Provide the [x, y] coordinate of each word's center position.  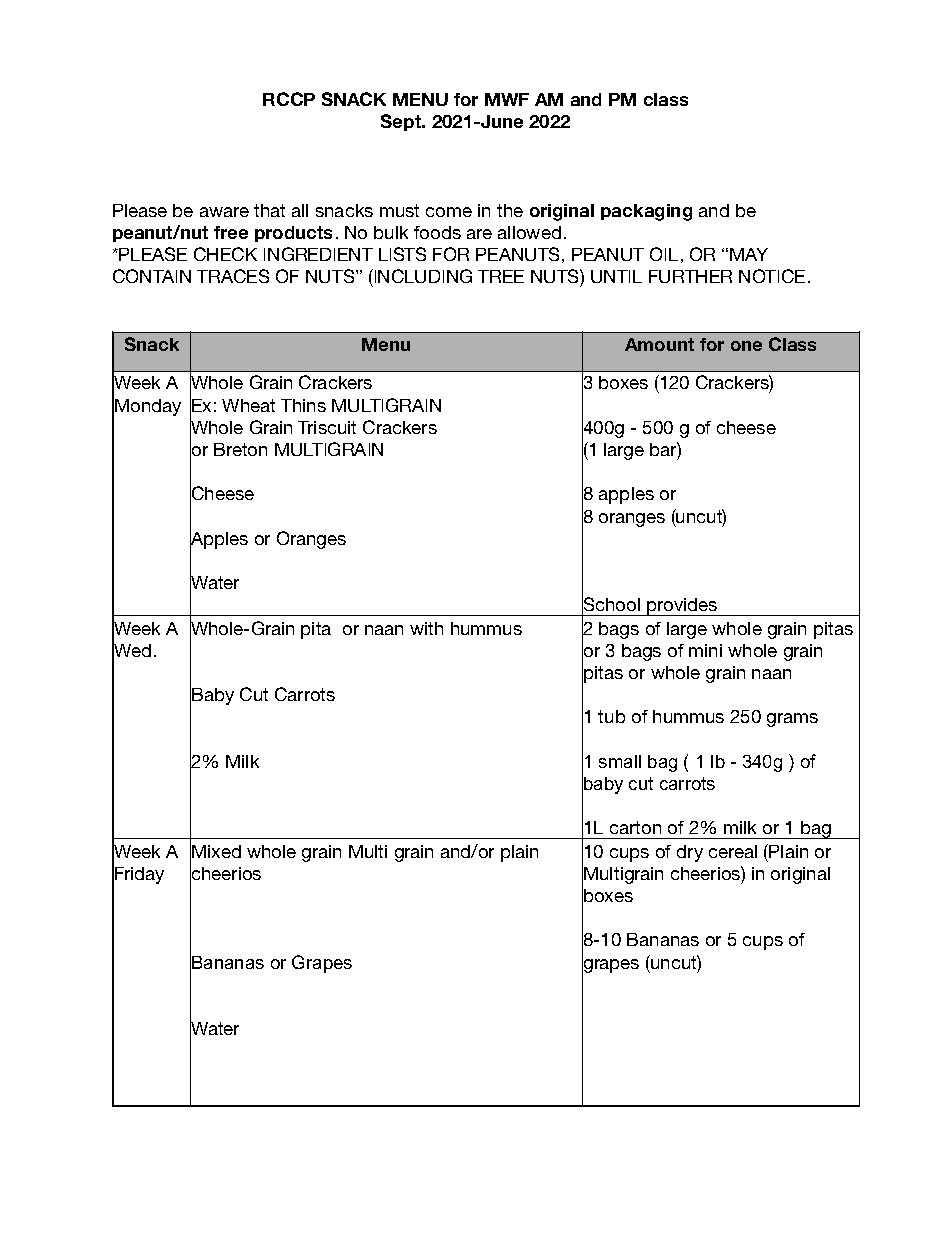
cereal [733, 851]
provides [682, 607]
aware [224, 212]
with [426, 628]
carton [635, 827]
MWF [507, 99]
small [620, 761]
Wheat [248, 405]
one [746, 346]
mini [705, 650]
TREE [501, 276]
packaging [646, 212]
